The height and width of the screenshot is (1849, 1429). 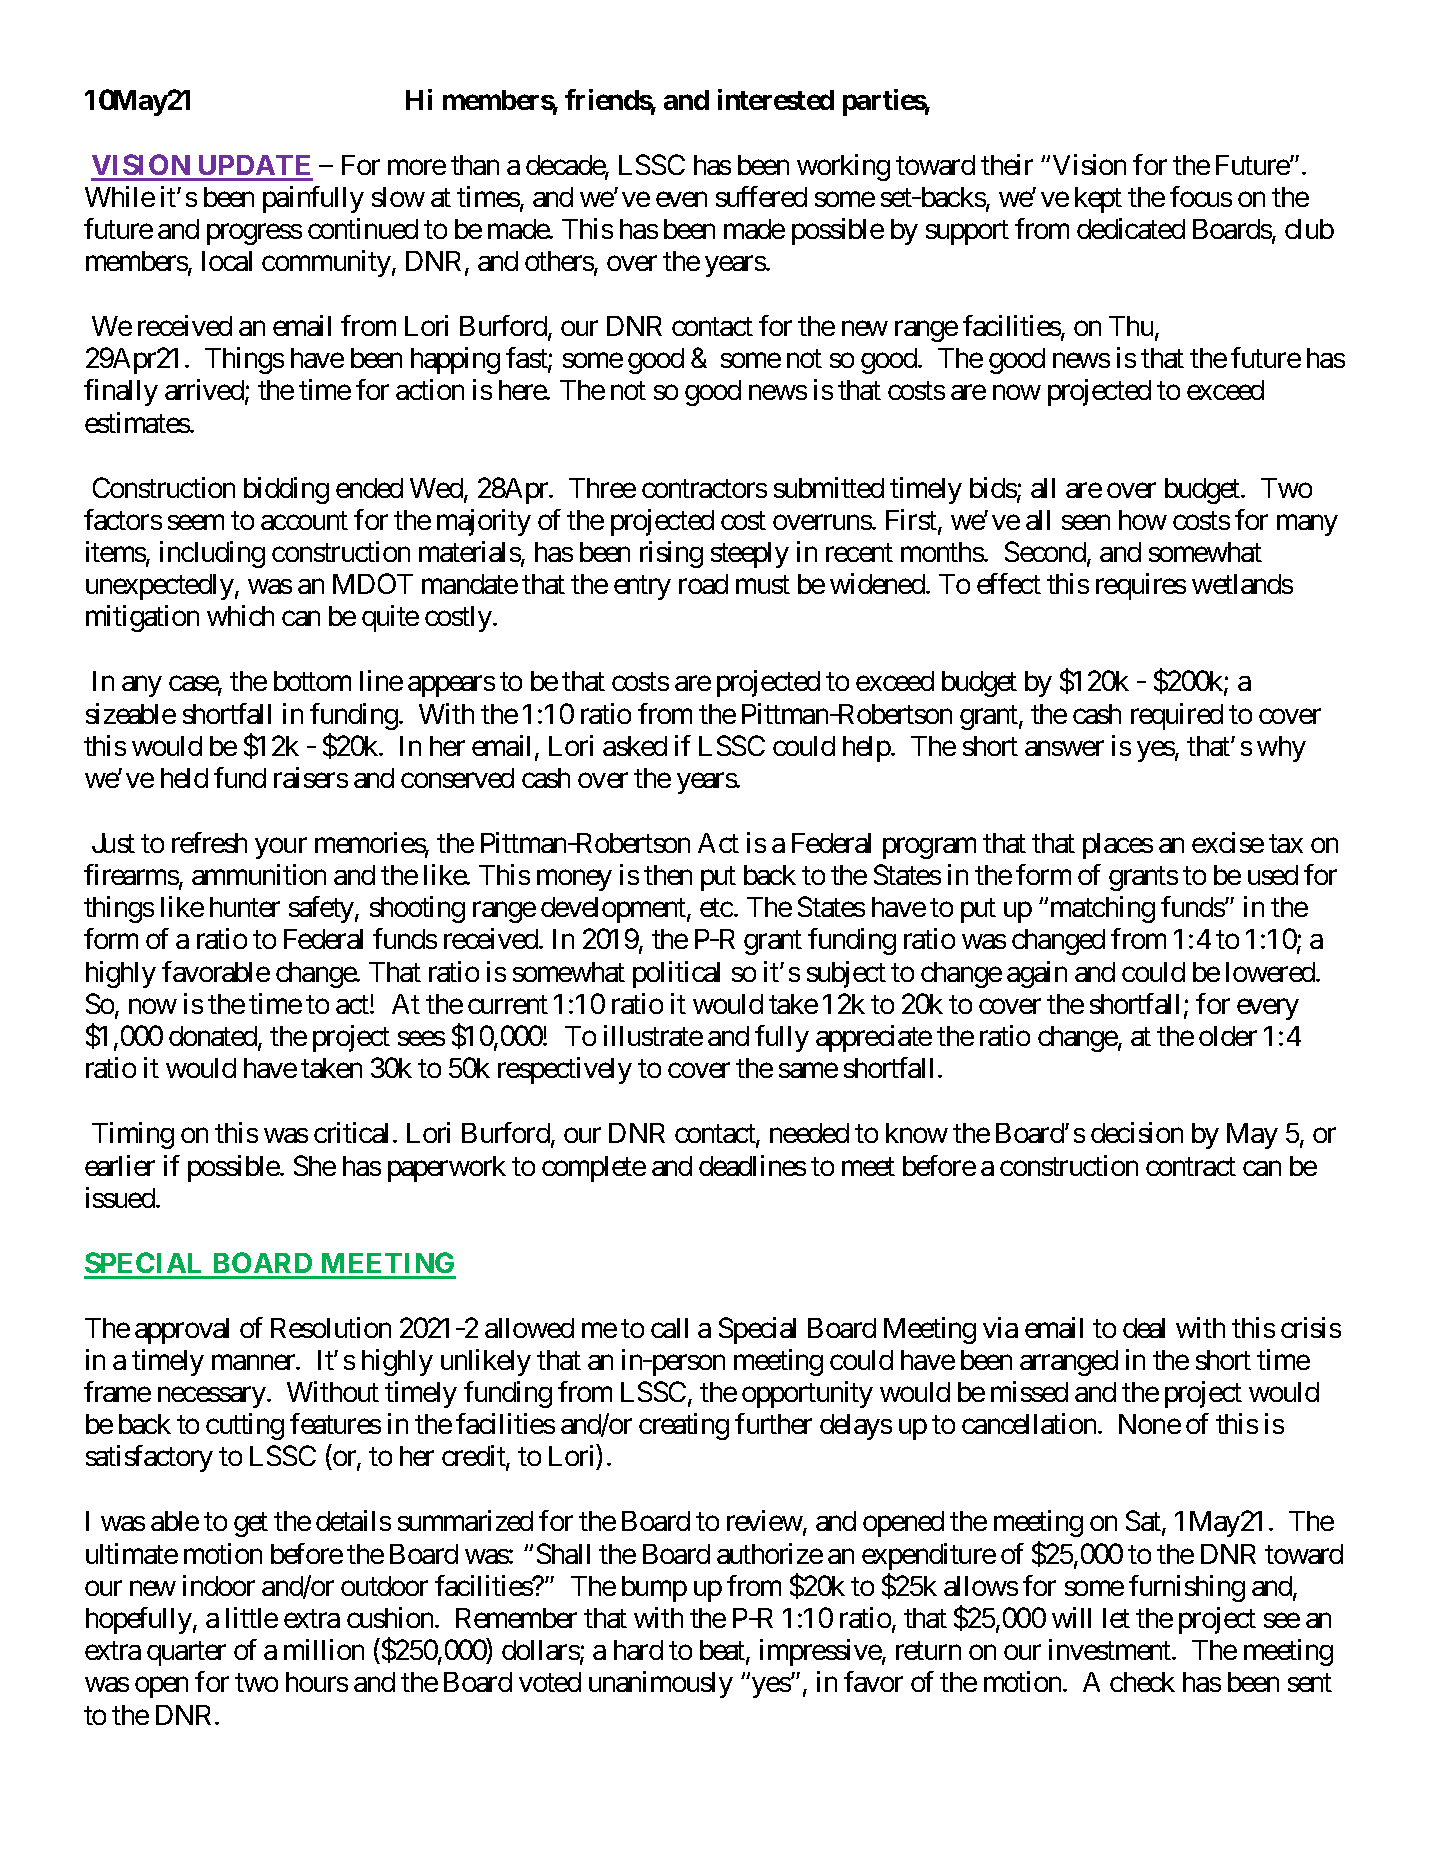 I want to click on etc, so click(x=716, y=908).
